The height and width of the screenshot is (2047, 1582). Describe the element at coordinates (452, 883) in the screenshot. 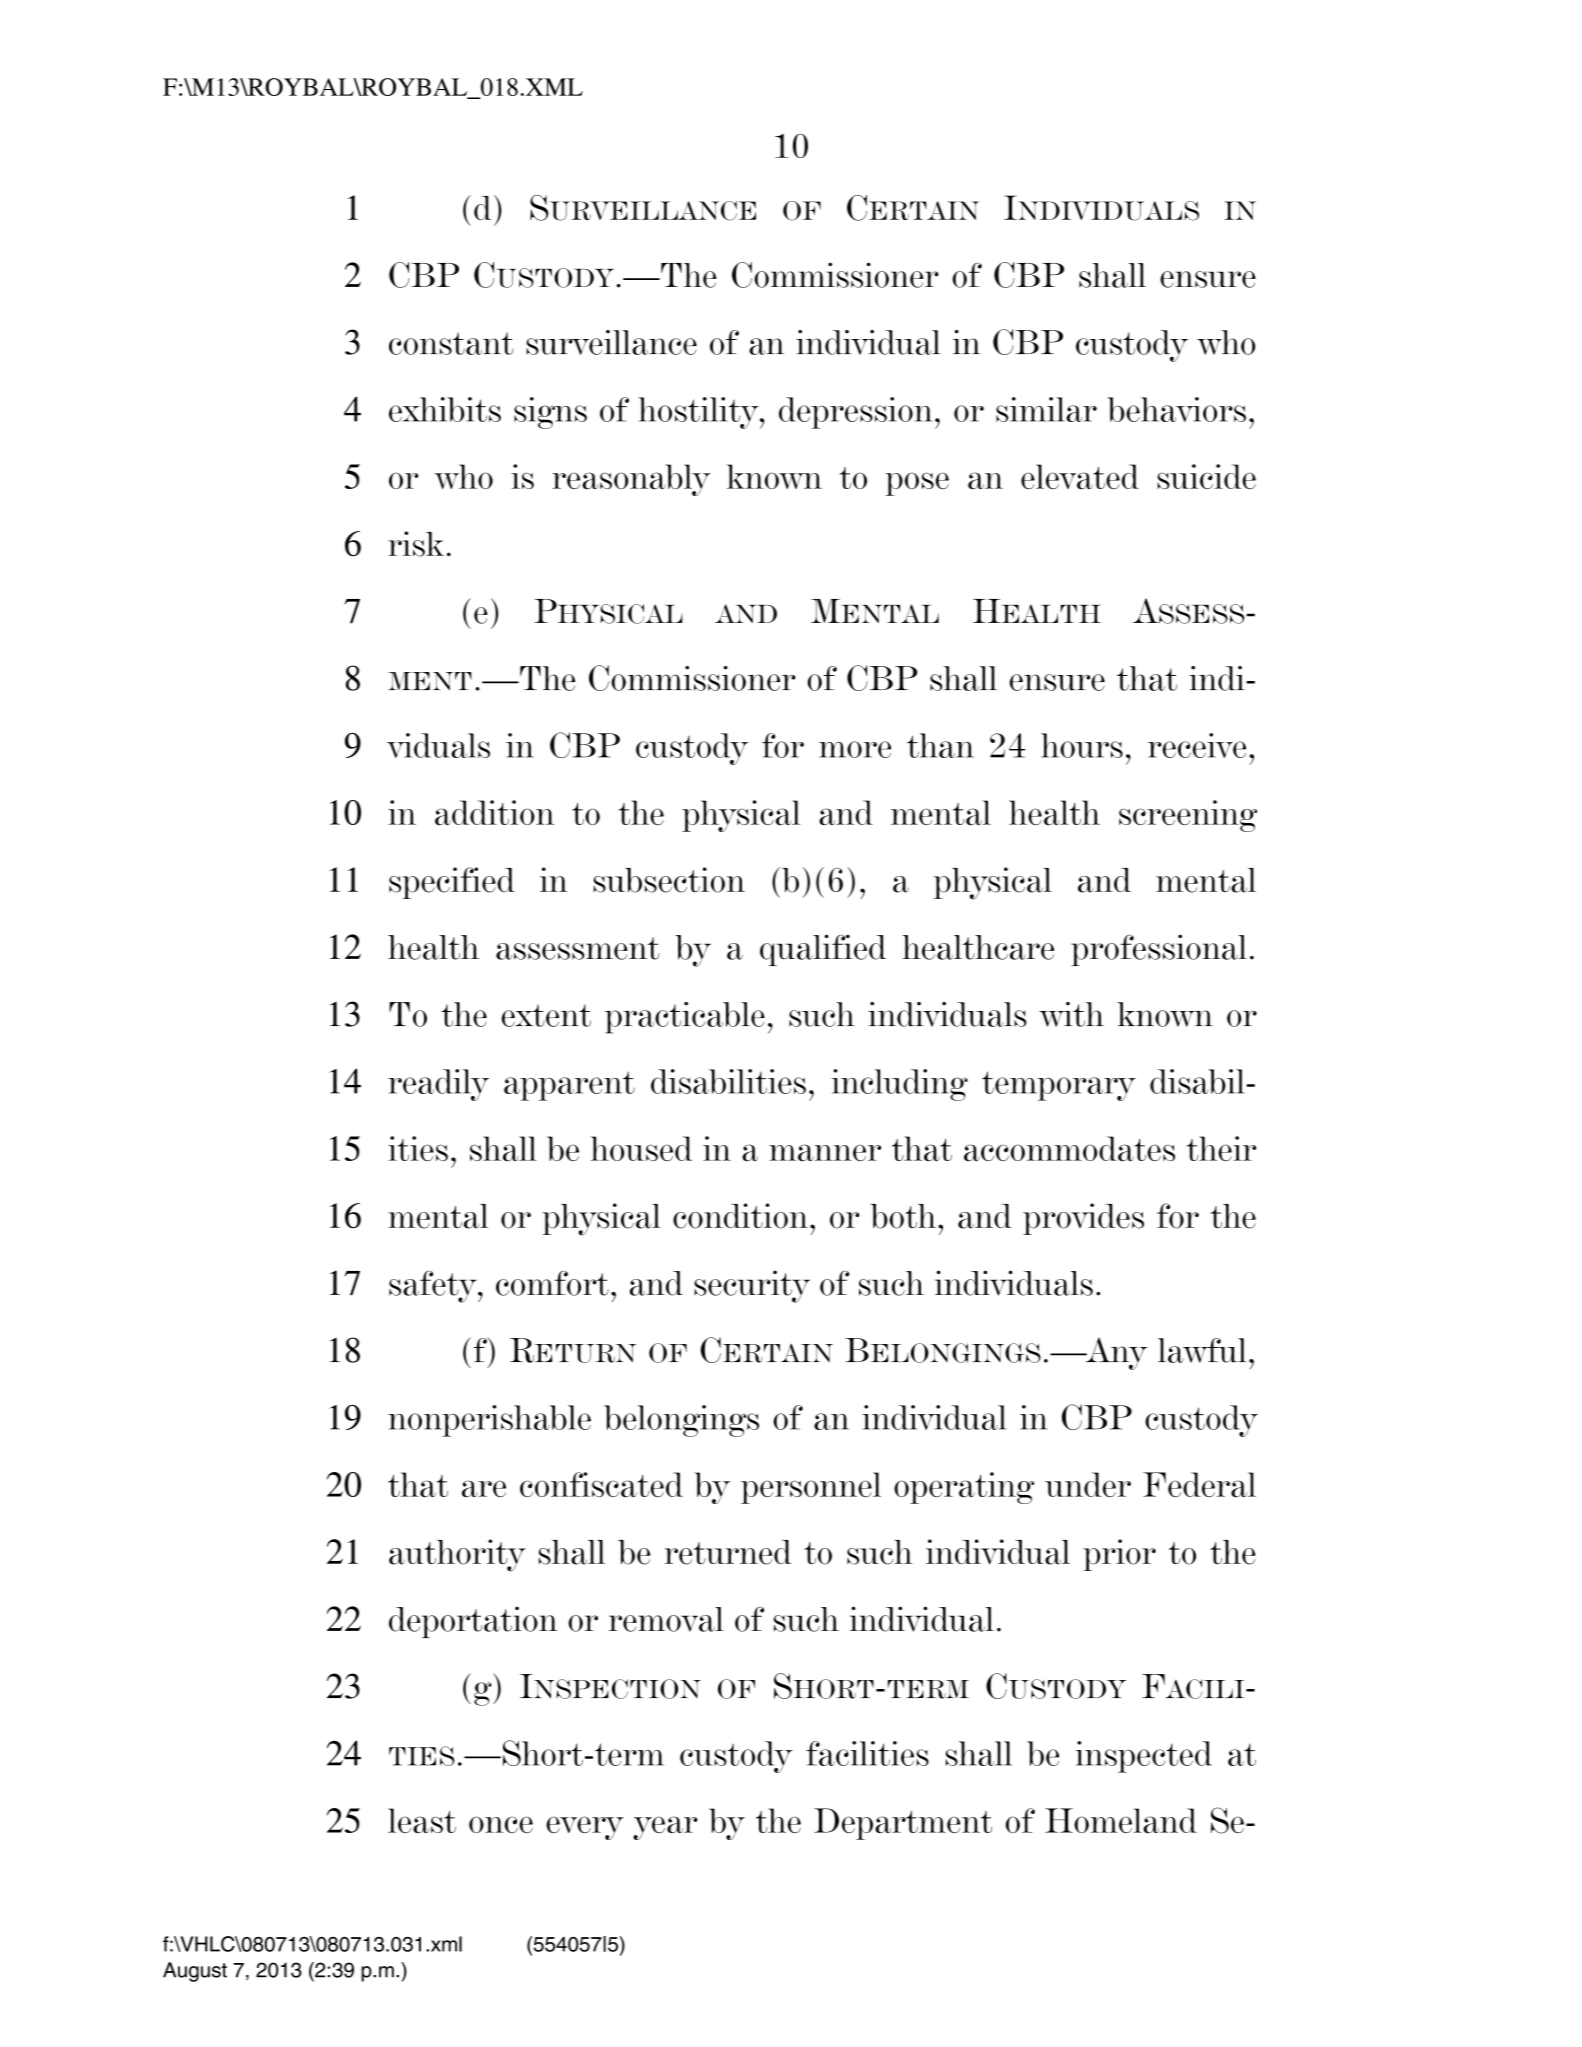

I see `specified` at that location.
